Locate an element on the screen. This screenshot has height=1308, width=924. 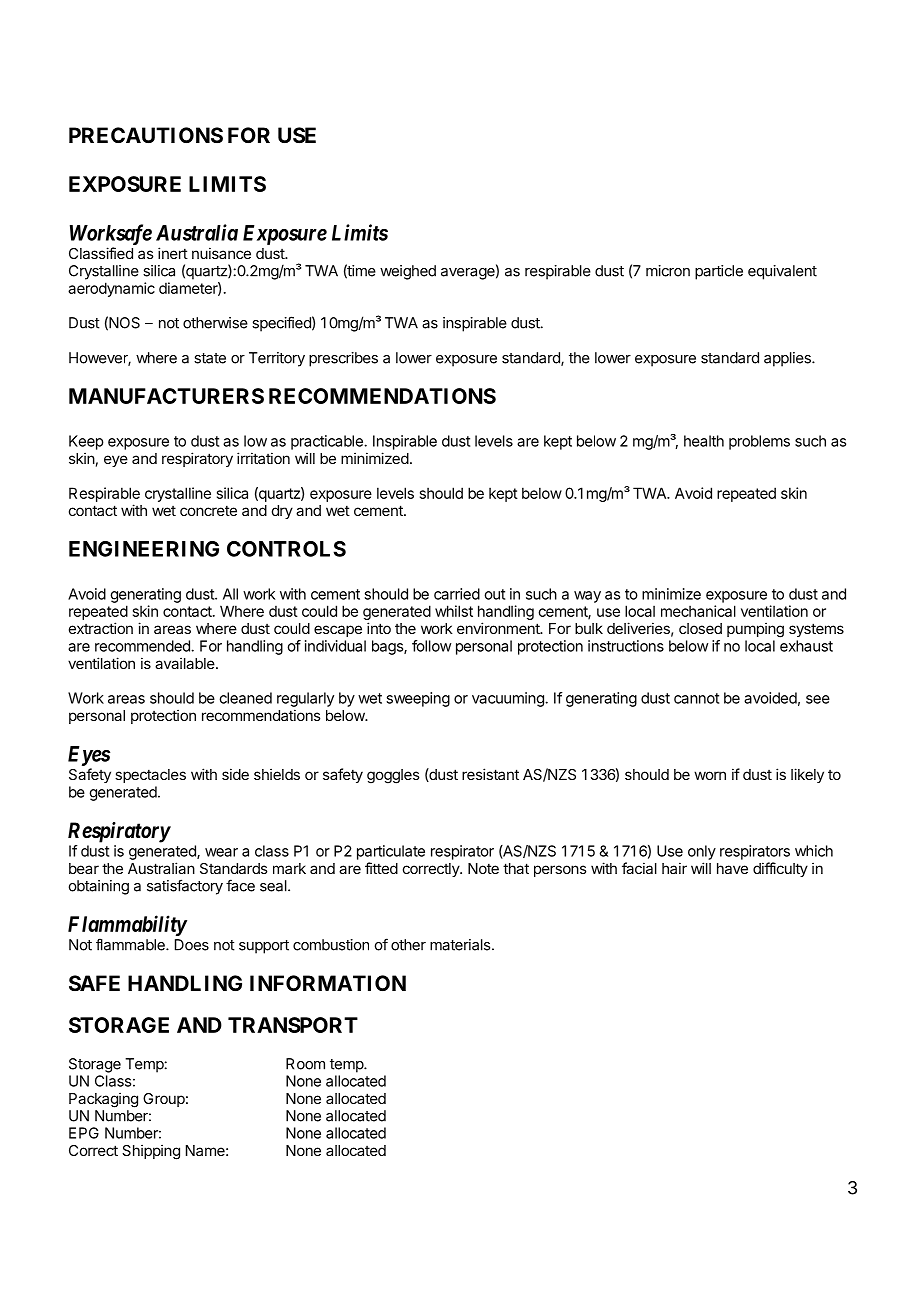
weighed is located at coordinates (408, 272).
